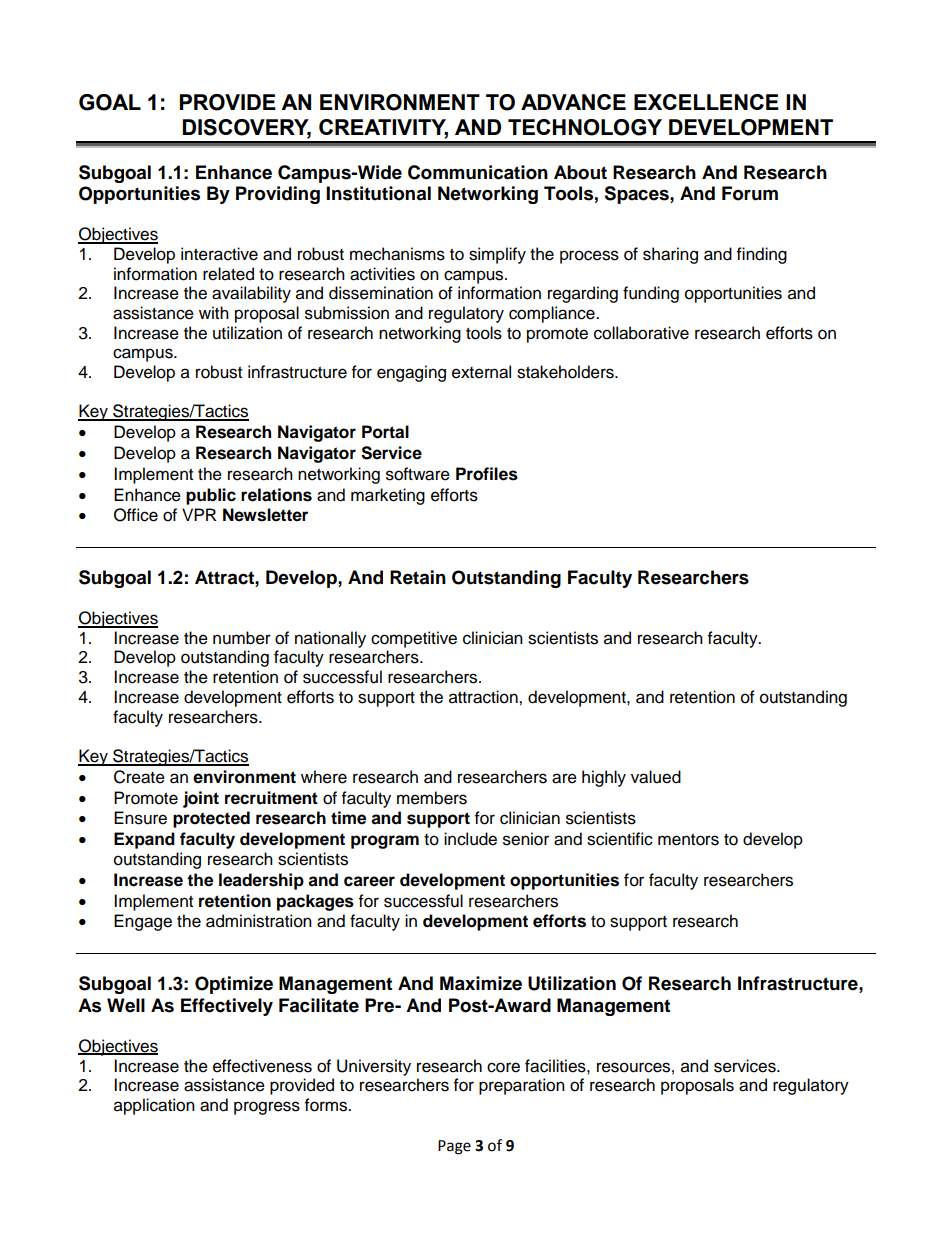 This screenshot has height=1233, width=952. Describe the element at coordinates (414, 639) in the screenshot. I see `competitive` at that location.
